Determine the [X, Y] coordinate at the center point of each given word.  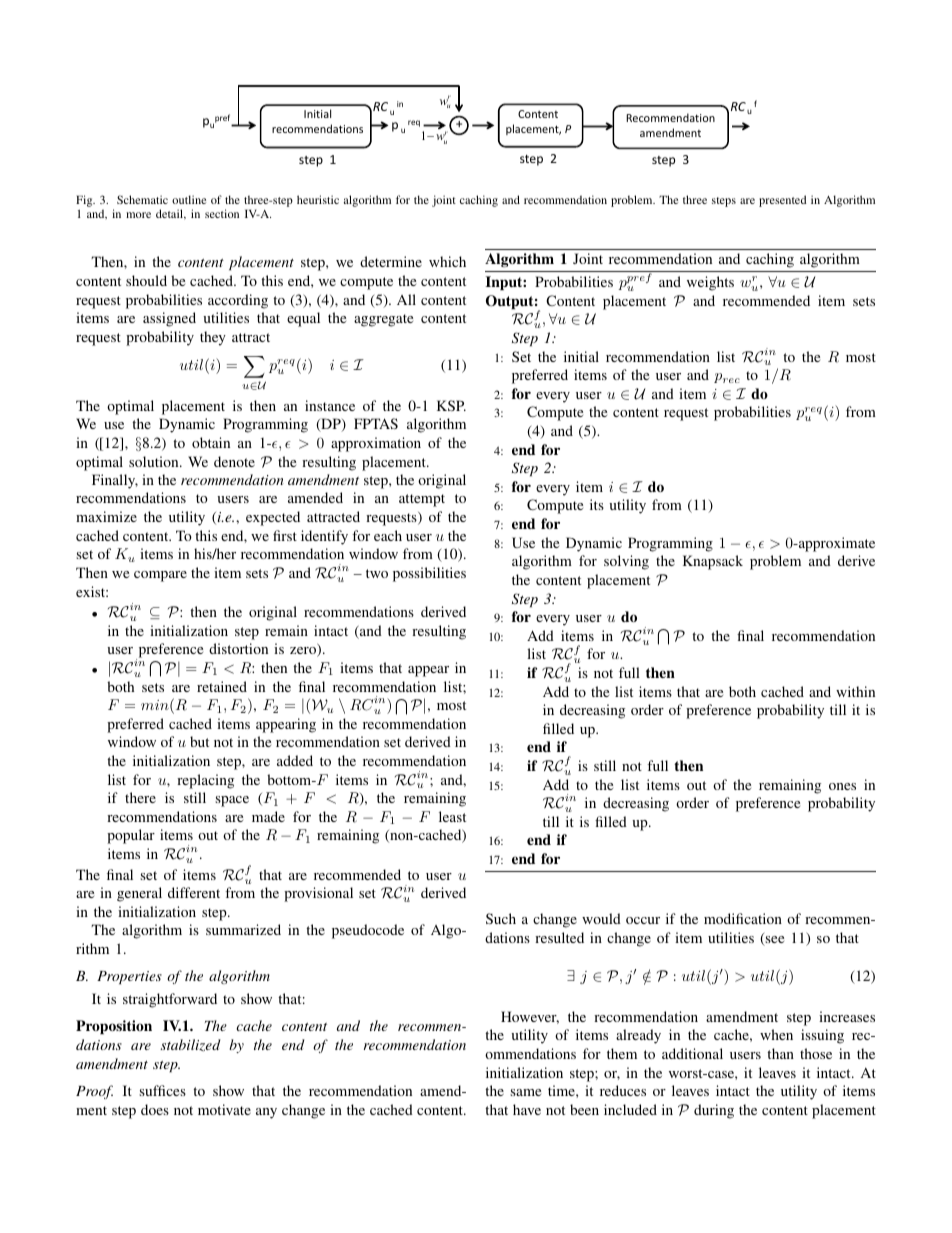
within [855, 691]
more [138, 215]
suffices [162, 1090]
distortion [238, 648]
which [447, 261]
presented [783, 201]
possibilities [429, 574]
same [525, 1092]
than [780, 1053]
